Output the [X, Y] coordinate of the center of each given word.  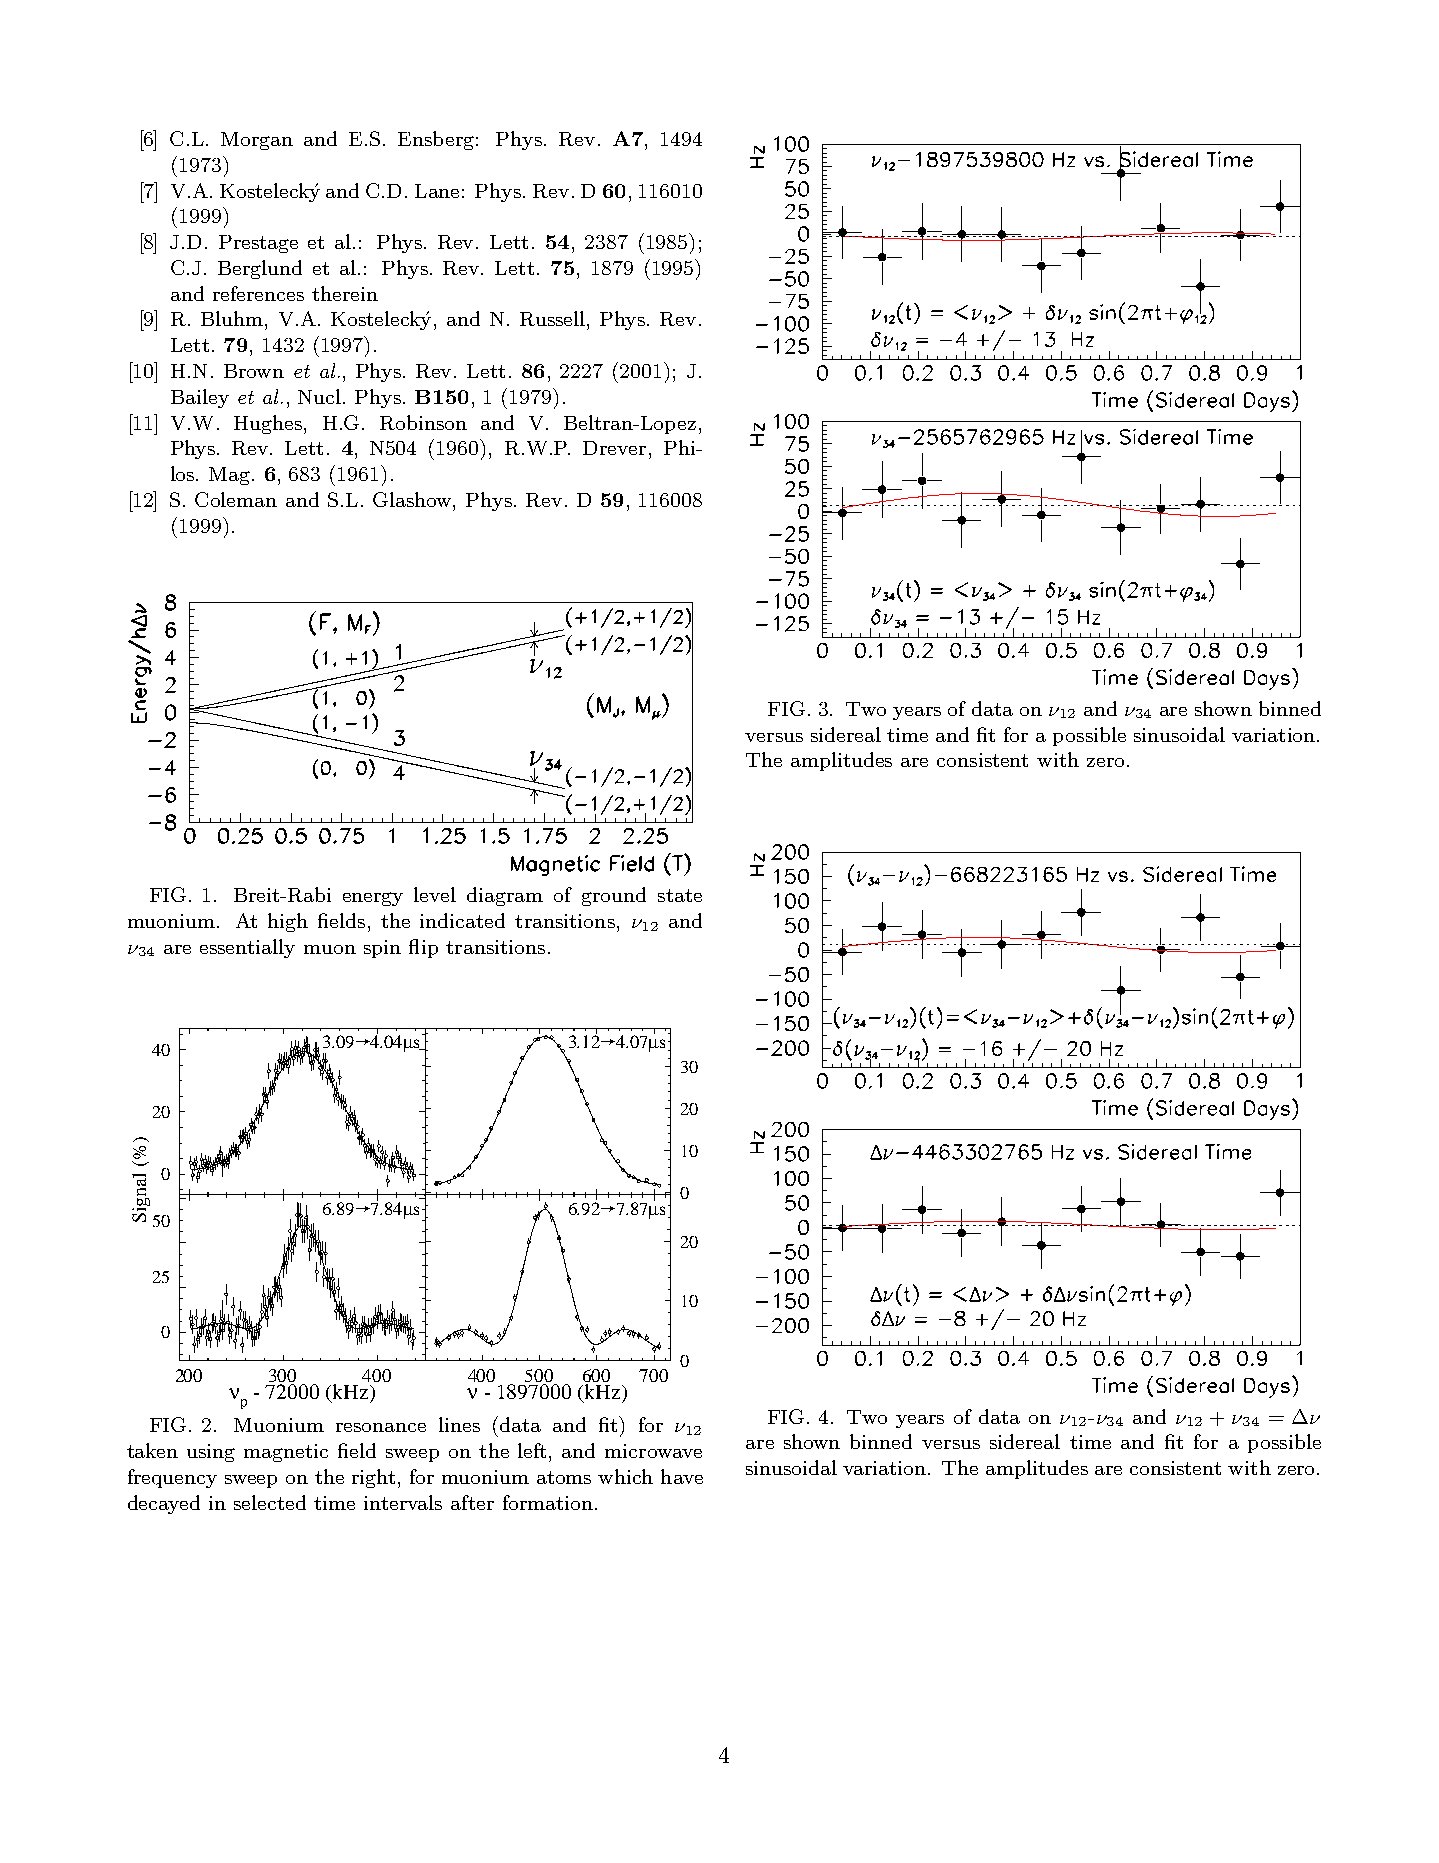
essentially [247, 948]
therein [345, 293]
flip [423, 948]
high [288, 922]
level [435, 894]
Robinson [423, 422]
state [680, 895]
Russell [554, 318]
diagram [505, 896]
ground [614, 896]
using [211, 1453]
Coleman [236, 499]
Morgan [257, 141]
